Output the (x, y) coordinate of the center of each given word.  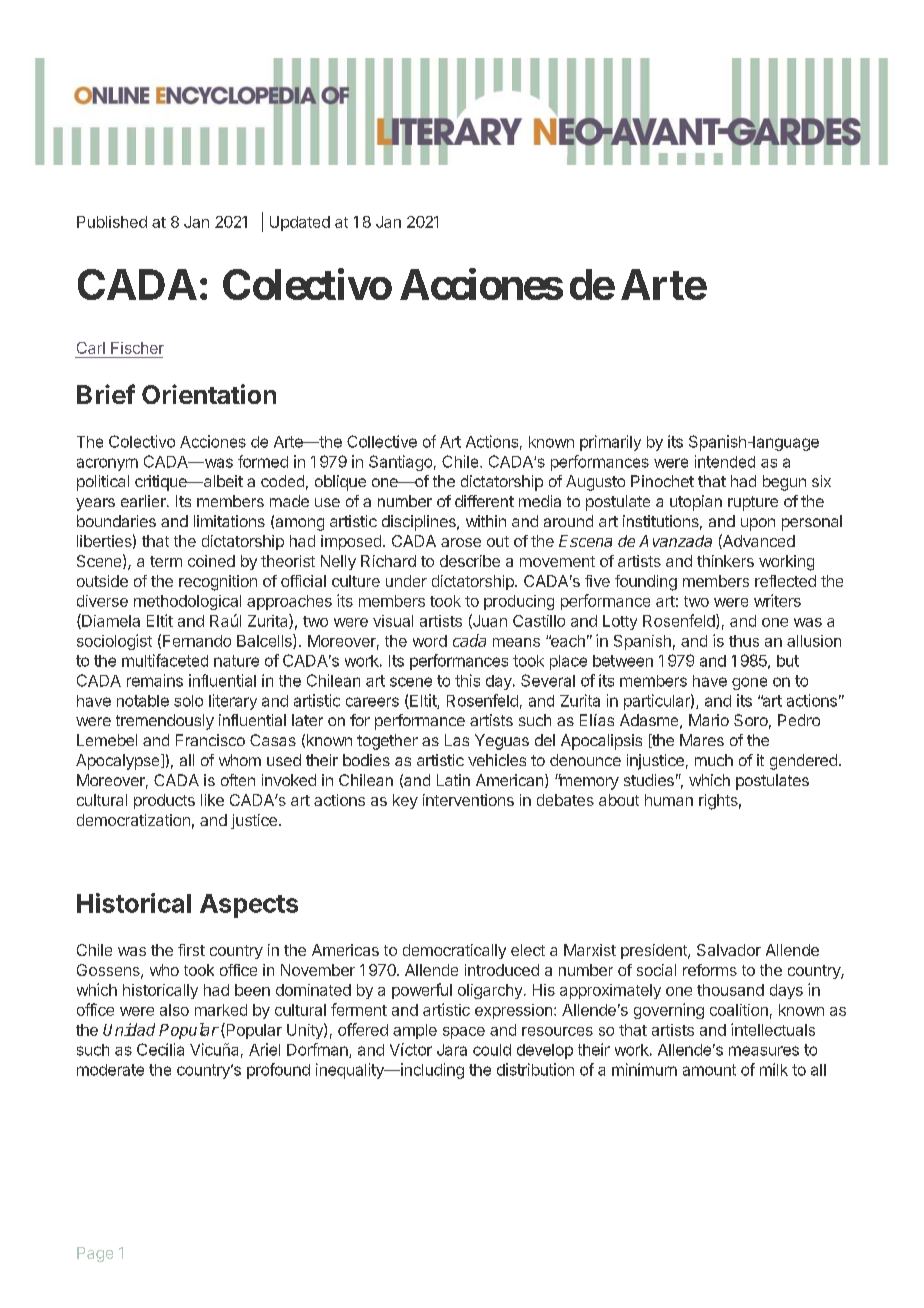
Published (112, 222)
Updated (300, 223)
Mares (702, 740)
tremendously (165, 722)
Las (457, 740)
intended (725, 461)
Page (95, 1254)
